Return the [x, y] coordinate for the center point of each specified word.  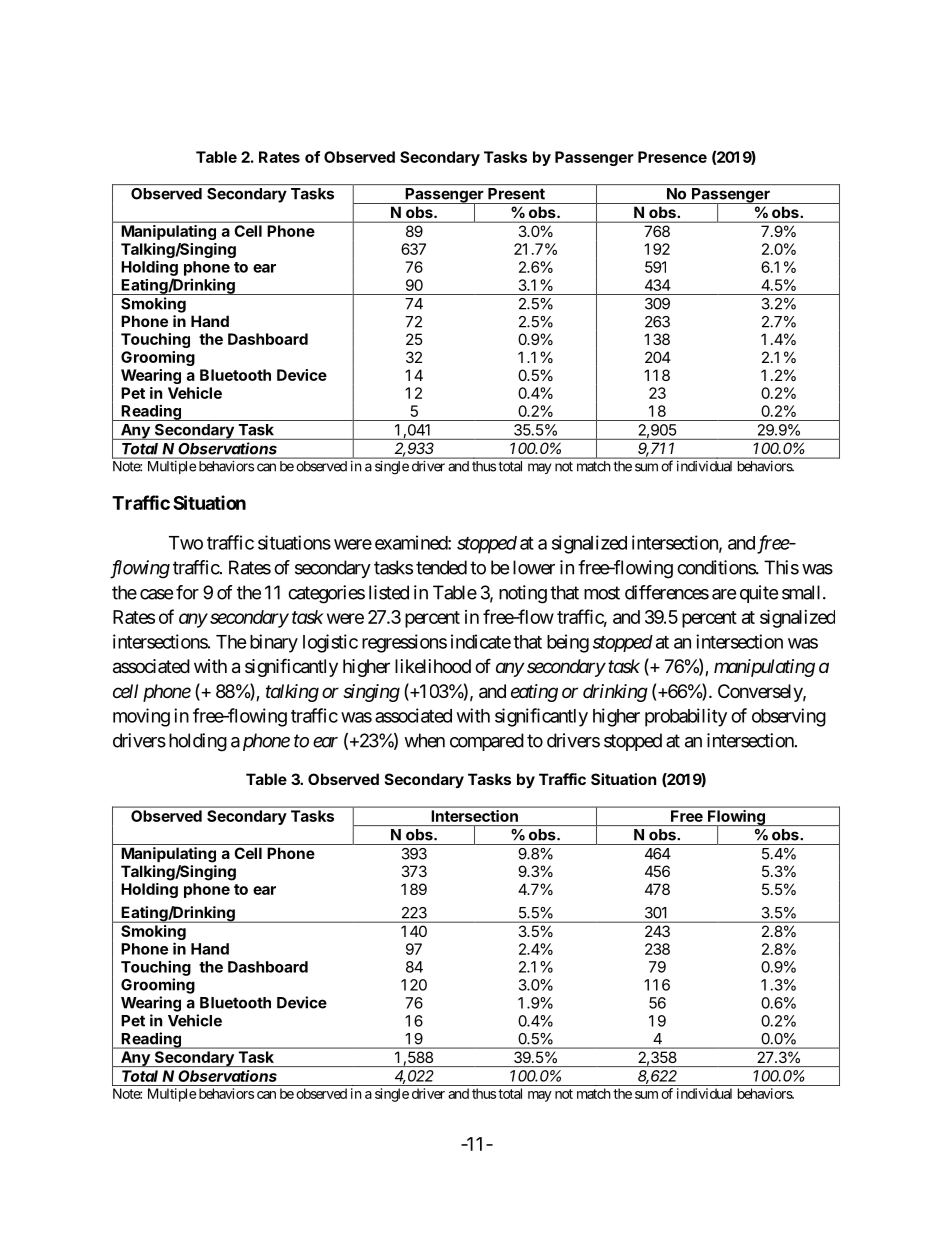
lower [534, 567]
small [803, 592]
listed [389, 592]
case [156, 594]
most [602, 593]
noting [523, 594]
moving [141, 717]
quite [759, 594]
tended [441, 567]
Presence [672, 157]
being [568, 643]
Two [186, 543]
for [187, 592]
